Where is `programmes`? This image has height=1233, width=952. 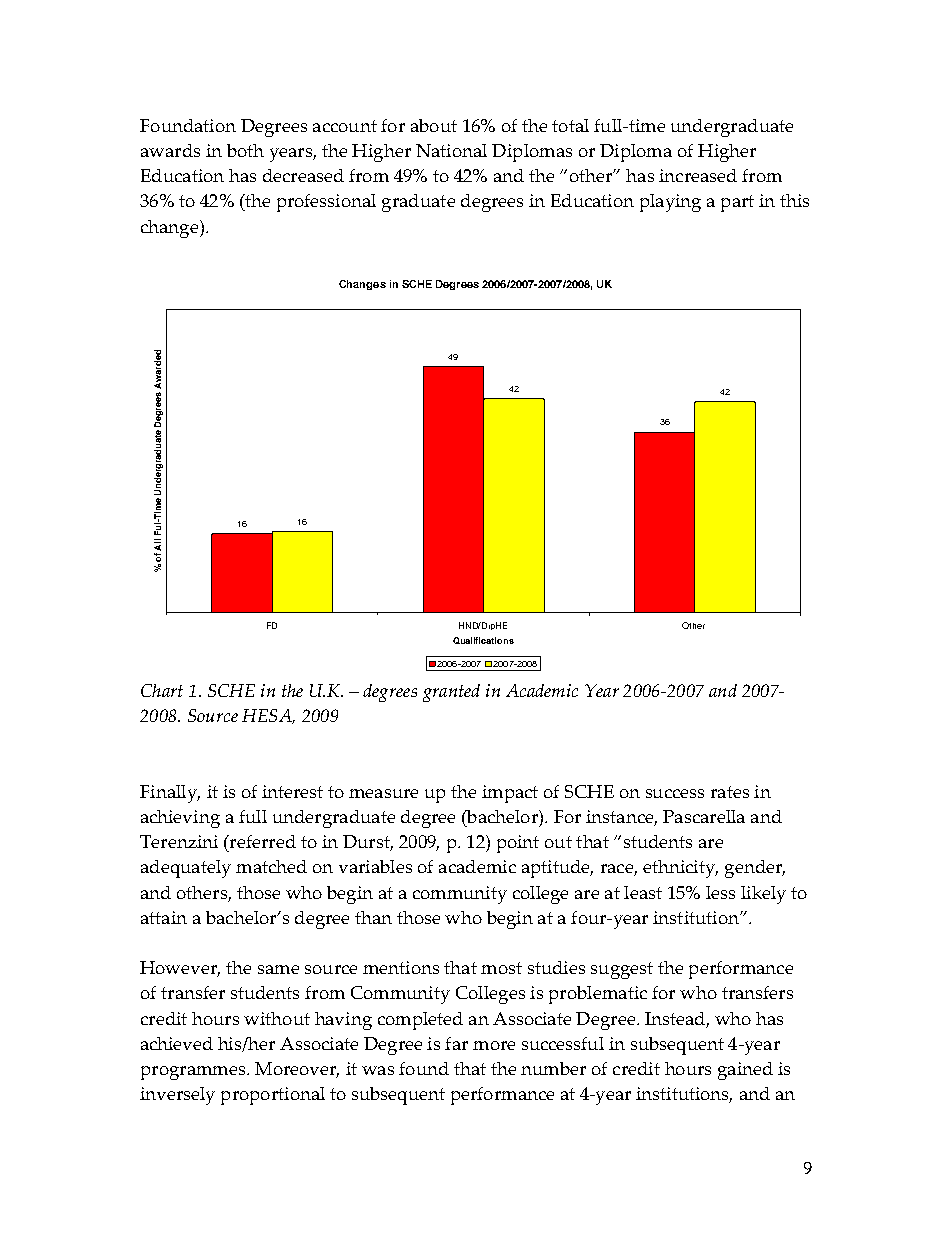
programmes is located at coordinates (194, 1073).
